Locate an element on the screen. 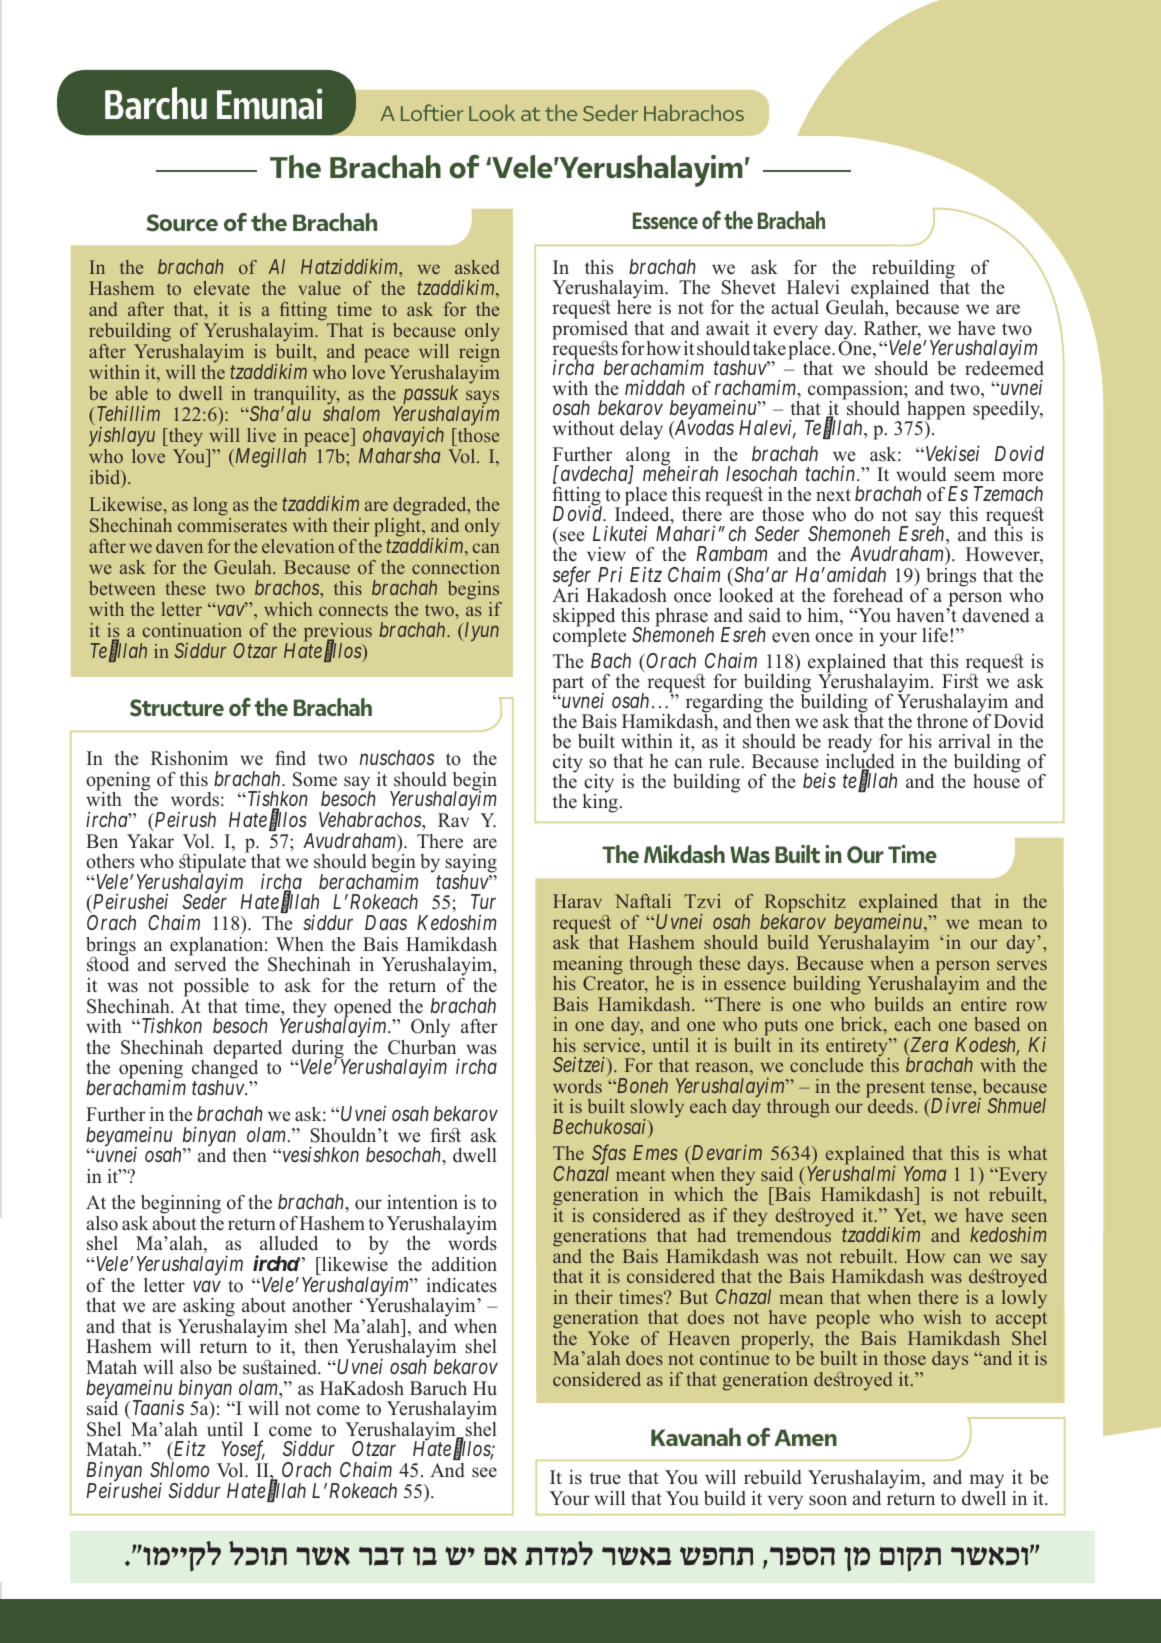 Image resolution: width=1161 pixels, height=1643 pixels. Loftier is located at coordinates (432, 112).
